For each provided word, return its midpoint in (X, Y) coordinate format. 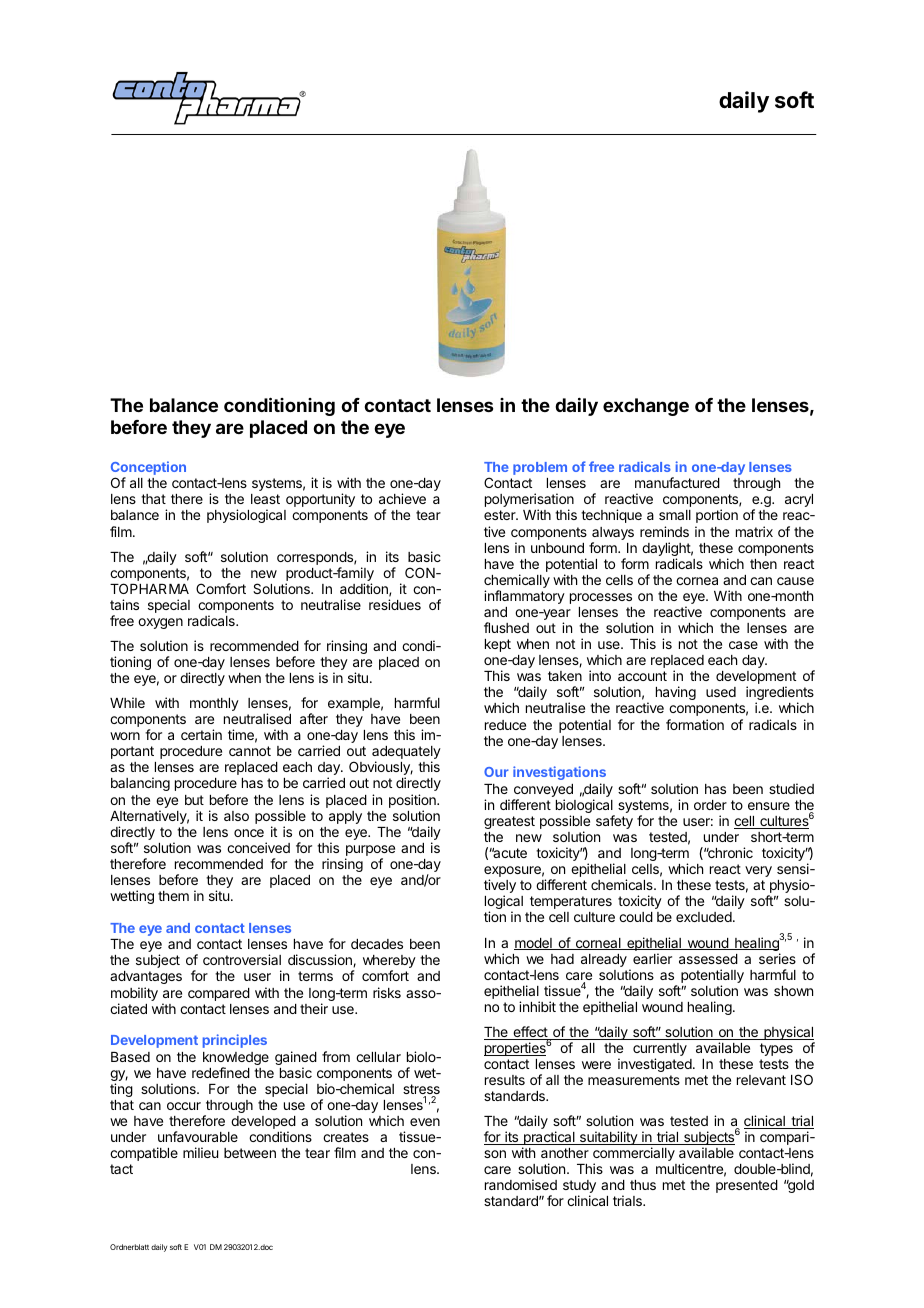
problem (540, 468)
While (127, 702)
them (173, 896)
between (250, 1153)
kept (498, 645)
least (265, 499)
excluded (704, 917)
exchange (646, 407)
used (721, 692)
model (534, 944)
